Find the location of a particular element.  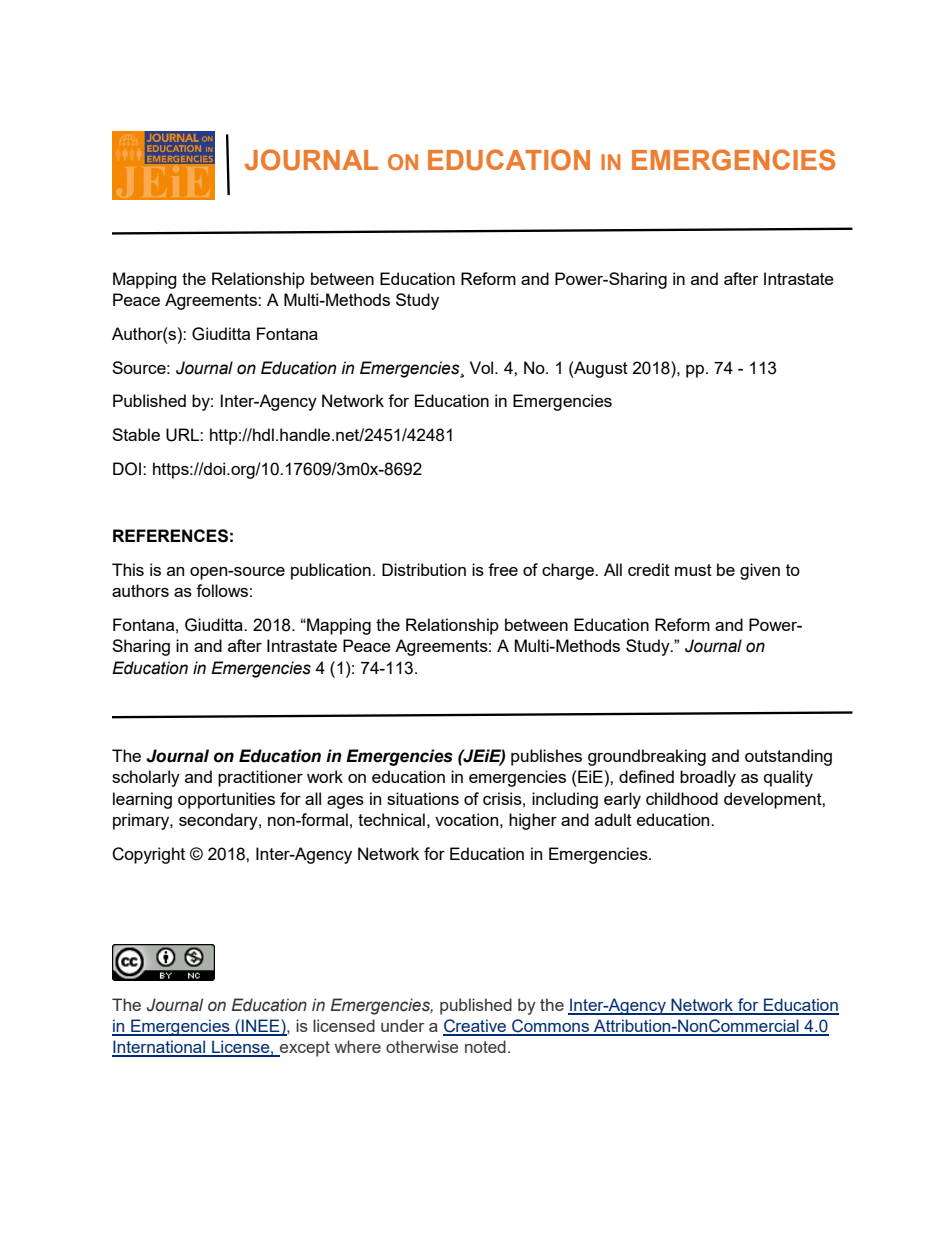

must is located at coordinates (693, 570).
